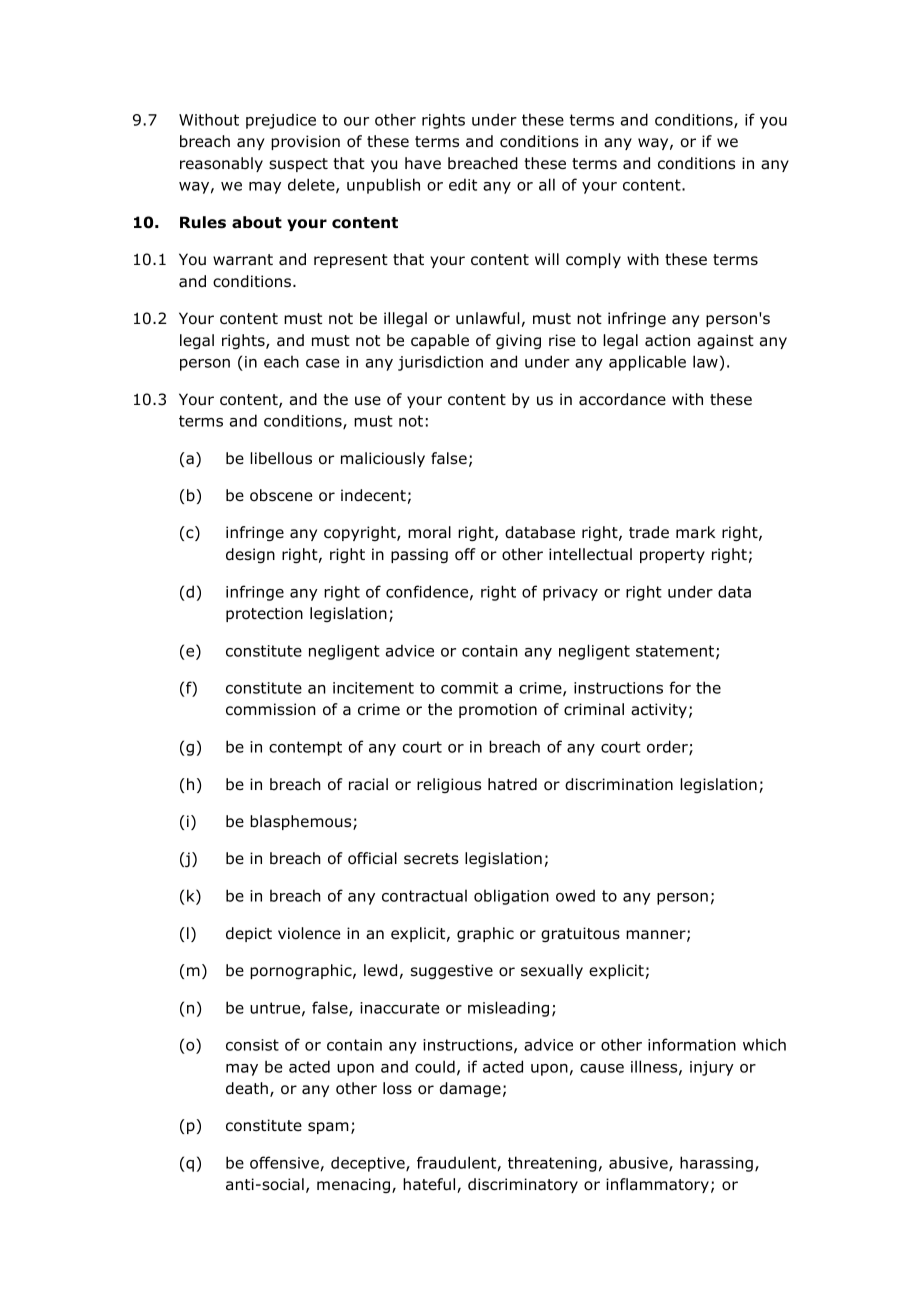  Describe the element at coordinates (463, 184) in the page. I see `edit` at that location.
